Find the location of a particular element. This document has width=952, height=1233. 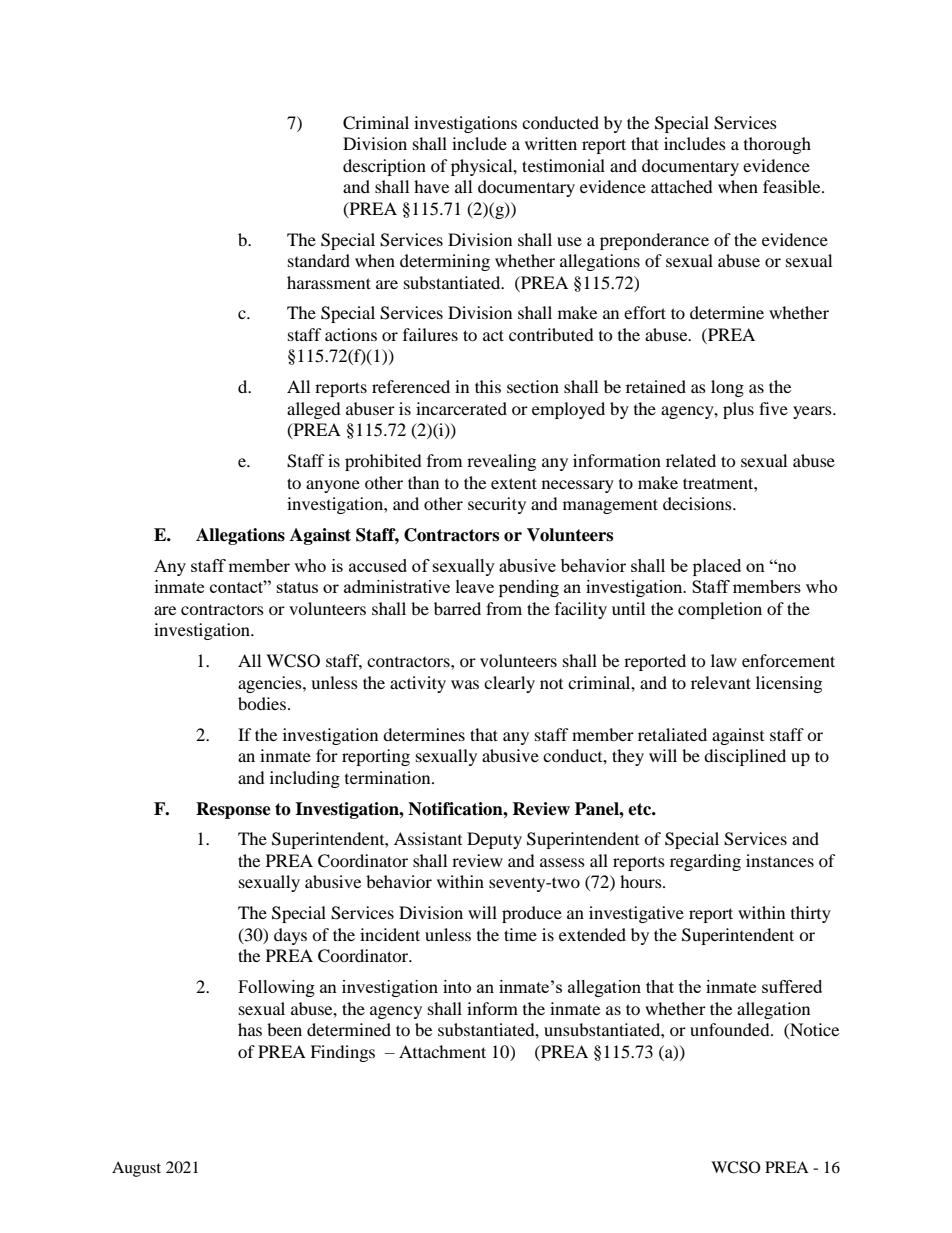

incarcerated is located at coordinates (461, 408).
